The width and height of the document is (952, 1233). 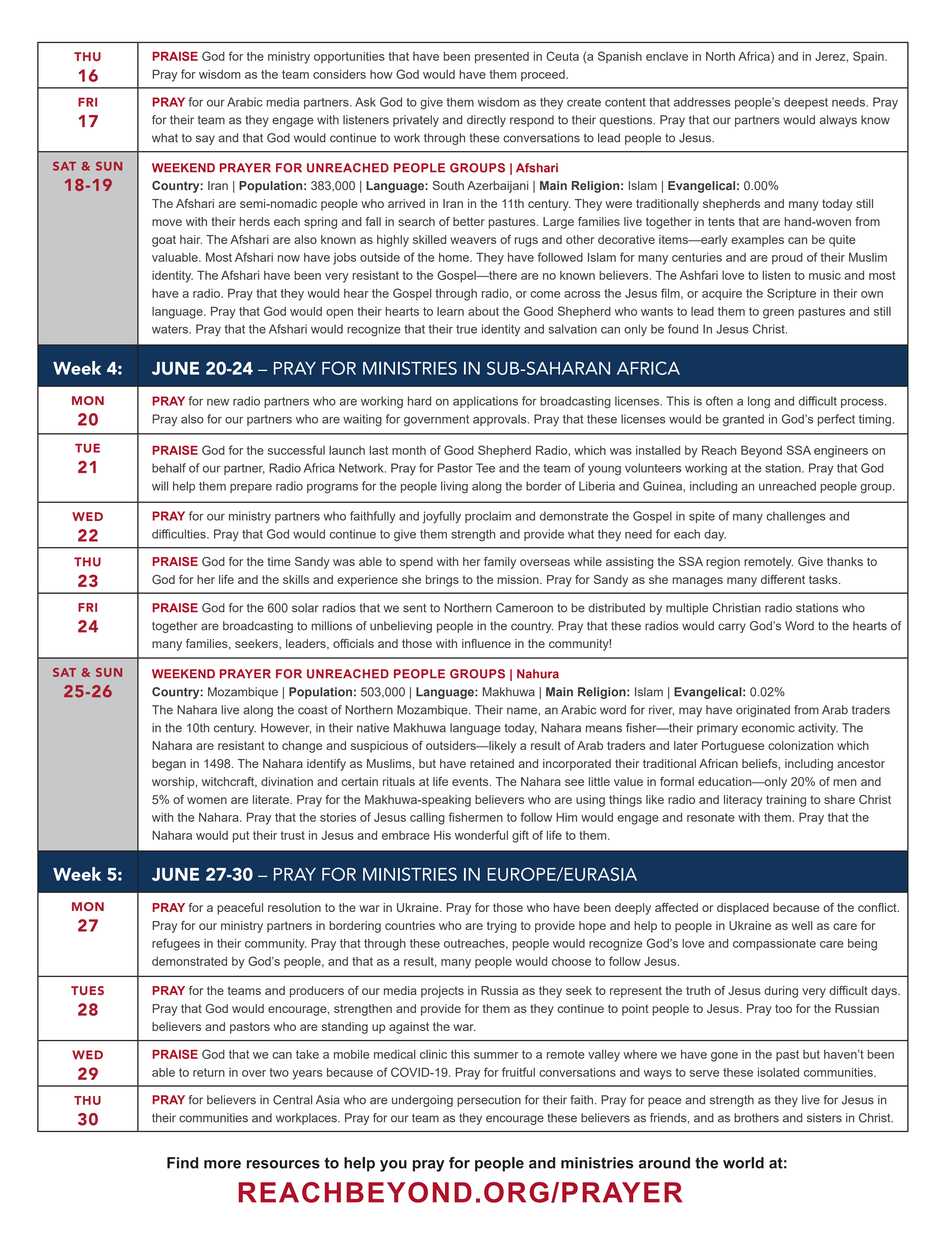 I want to click on Find, so click(x=182, y=1163).
